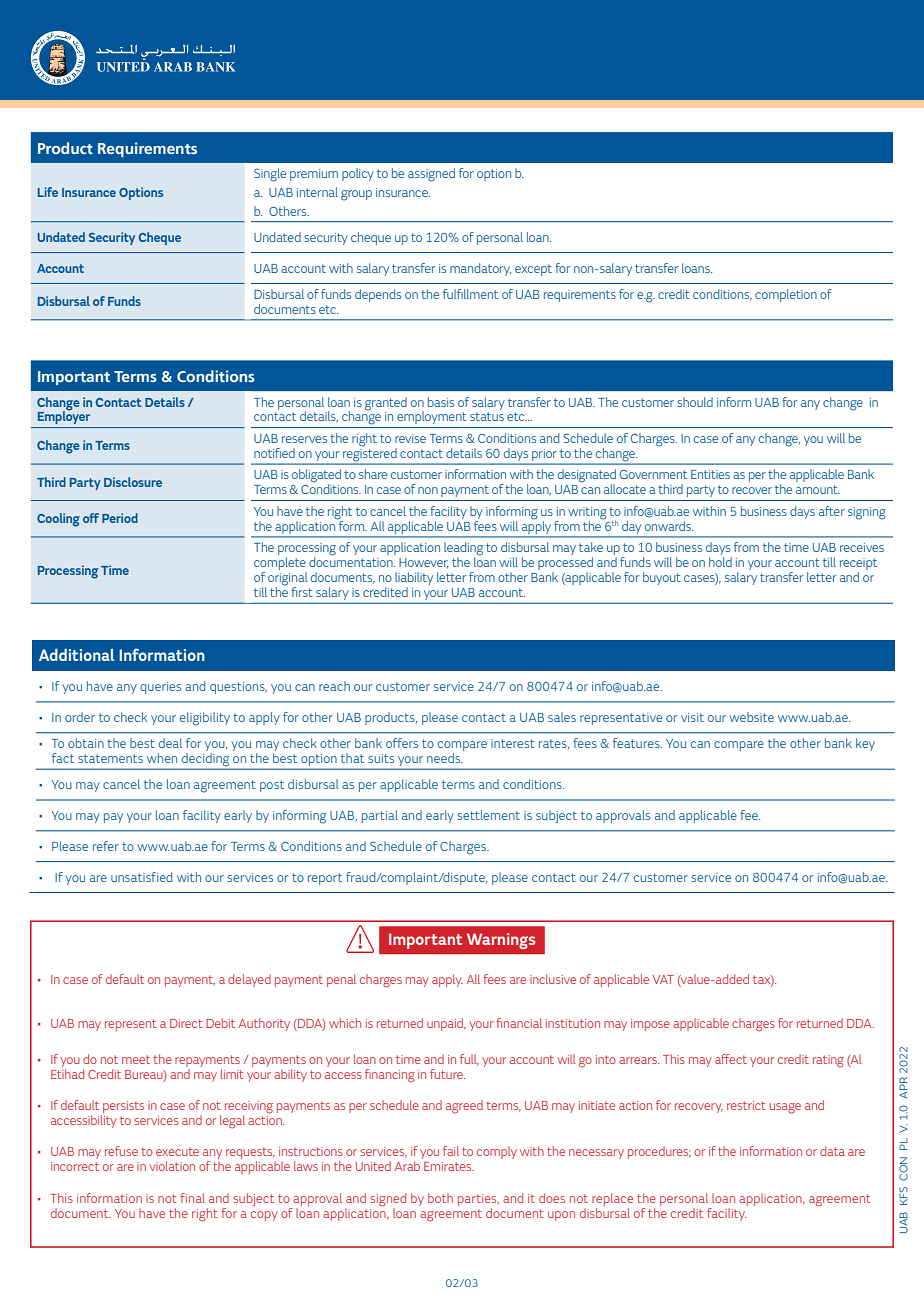 Image resolution: width=924 pixels, height=1308 pixels. Describe the element at coordinates (48, 192) in the screenshot. I see `Life` at that location.
